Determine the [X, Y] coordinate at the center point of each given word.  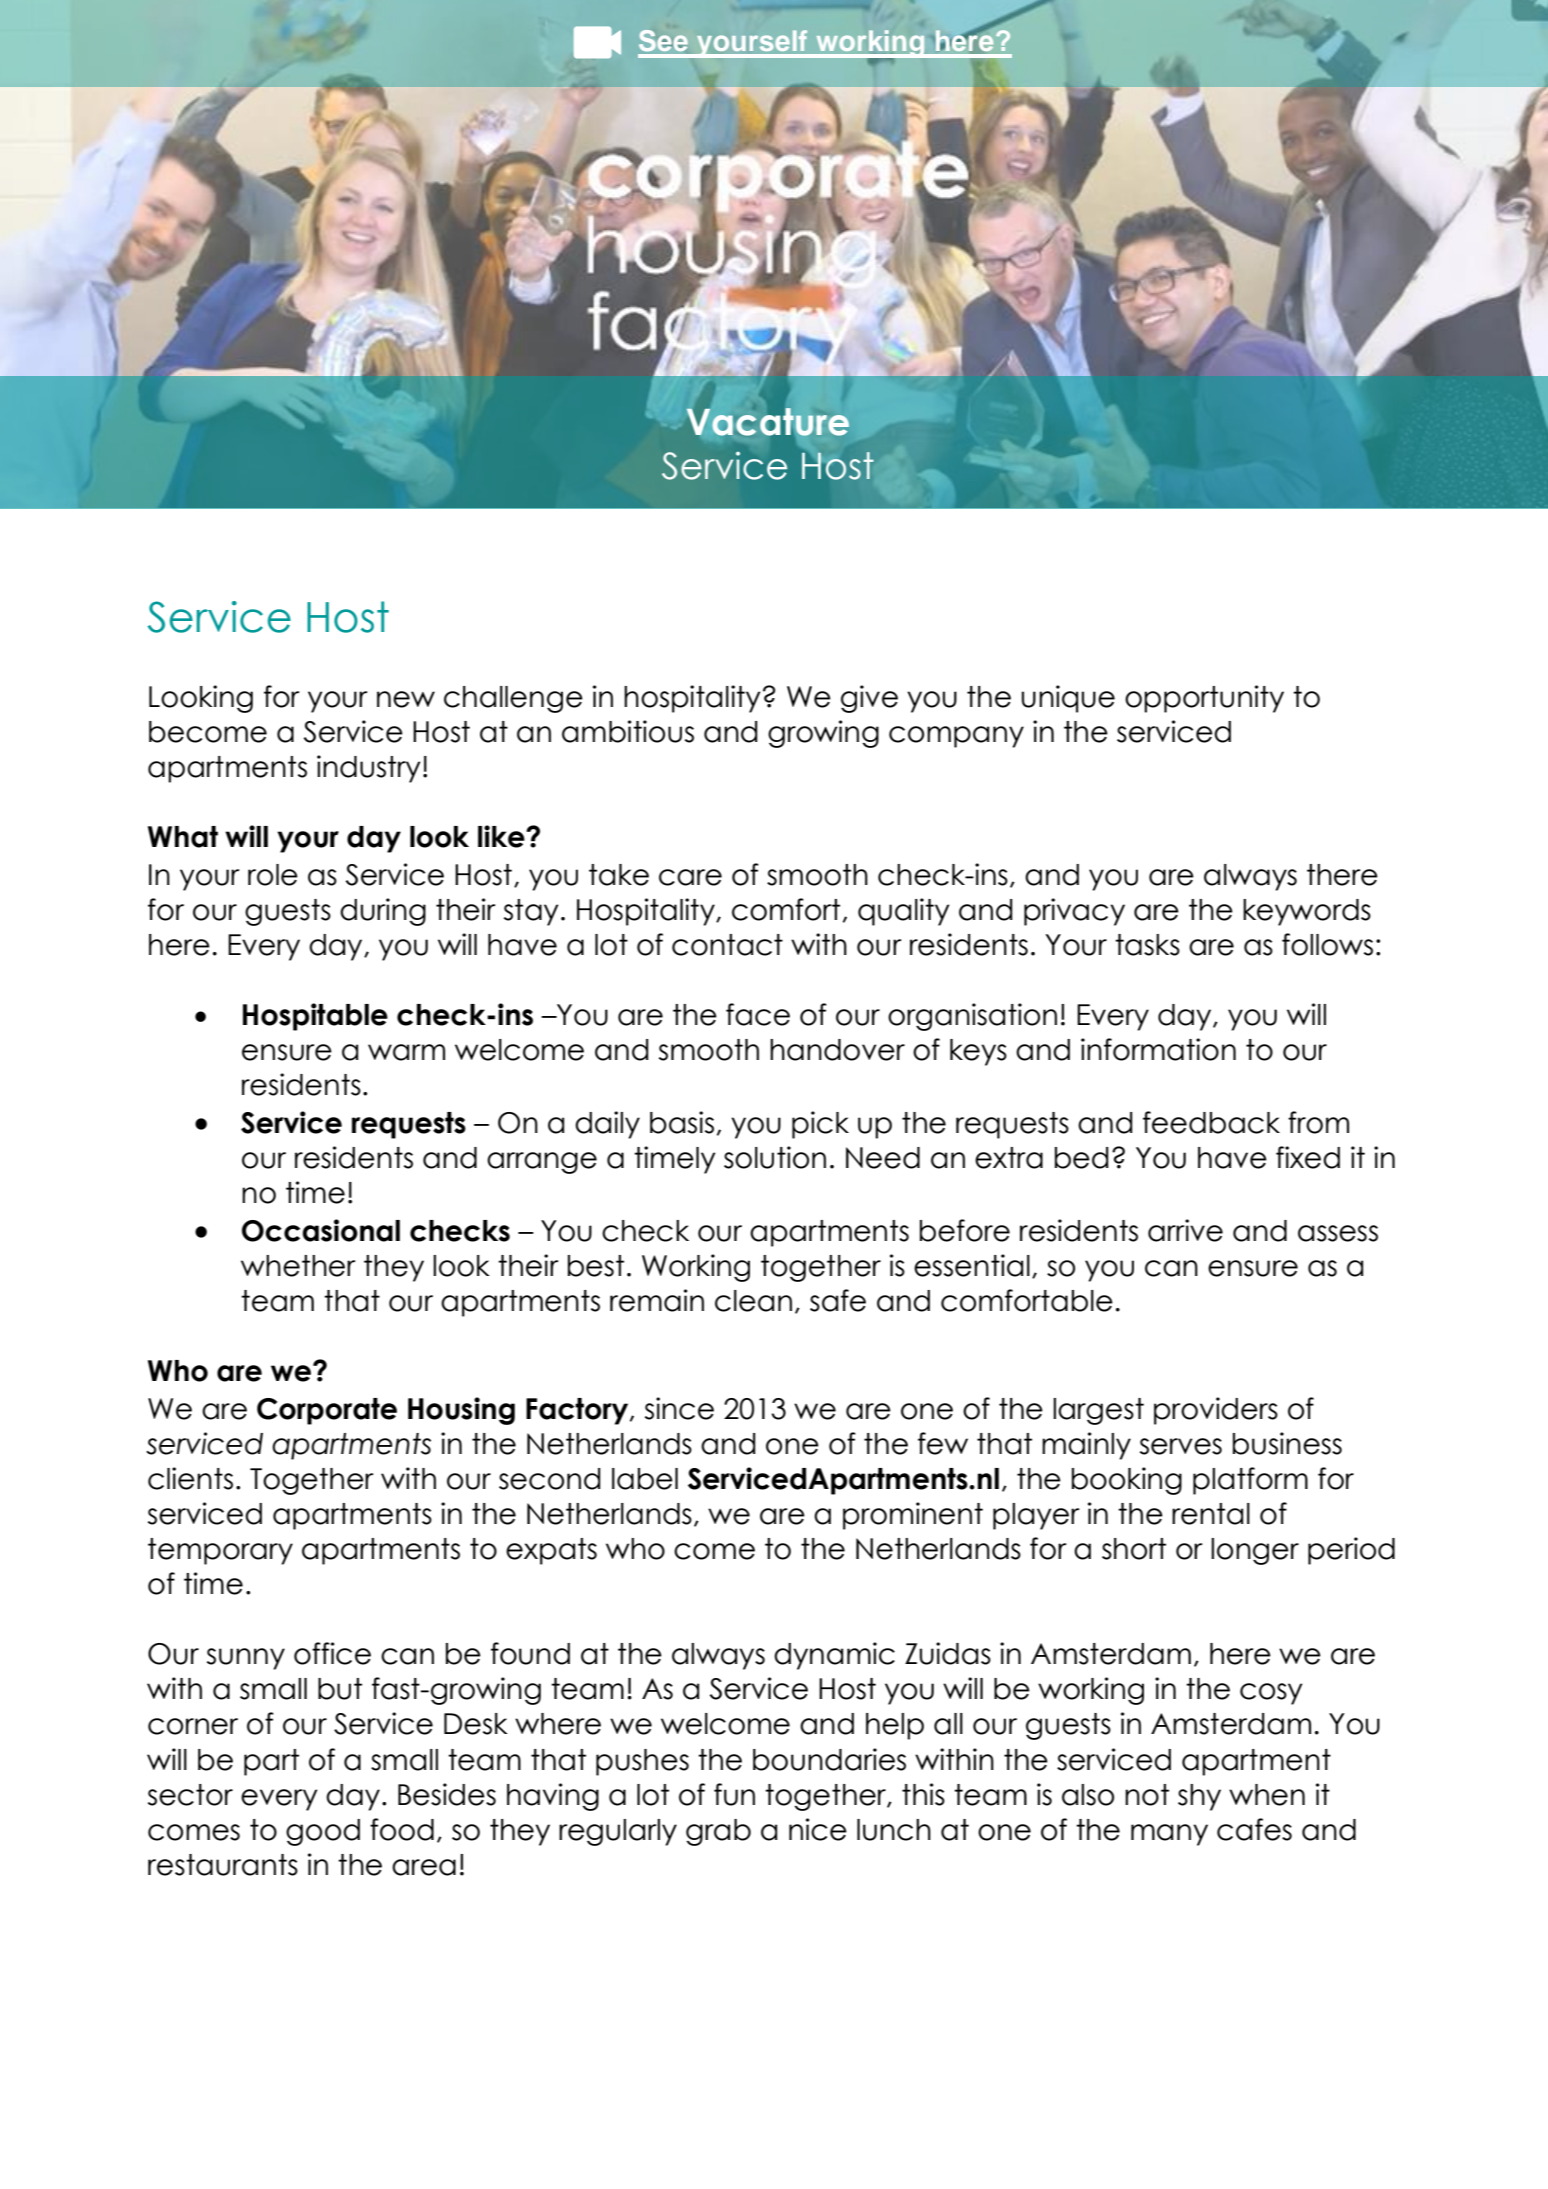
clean [753, 1301]
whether [298, 1266]
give [869, 699]
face [758, 1014]
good [323, 1832]
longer [1255, 1551]
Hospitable [315, 1017]
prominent [913, 1516]
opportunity [1204, 699]
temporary [220, 1551]
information [1158, 1049]
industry [368, 769]
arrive [1185, 1230]
